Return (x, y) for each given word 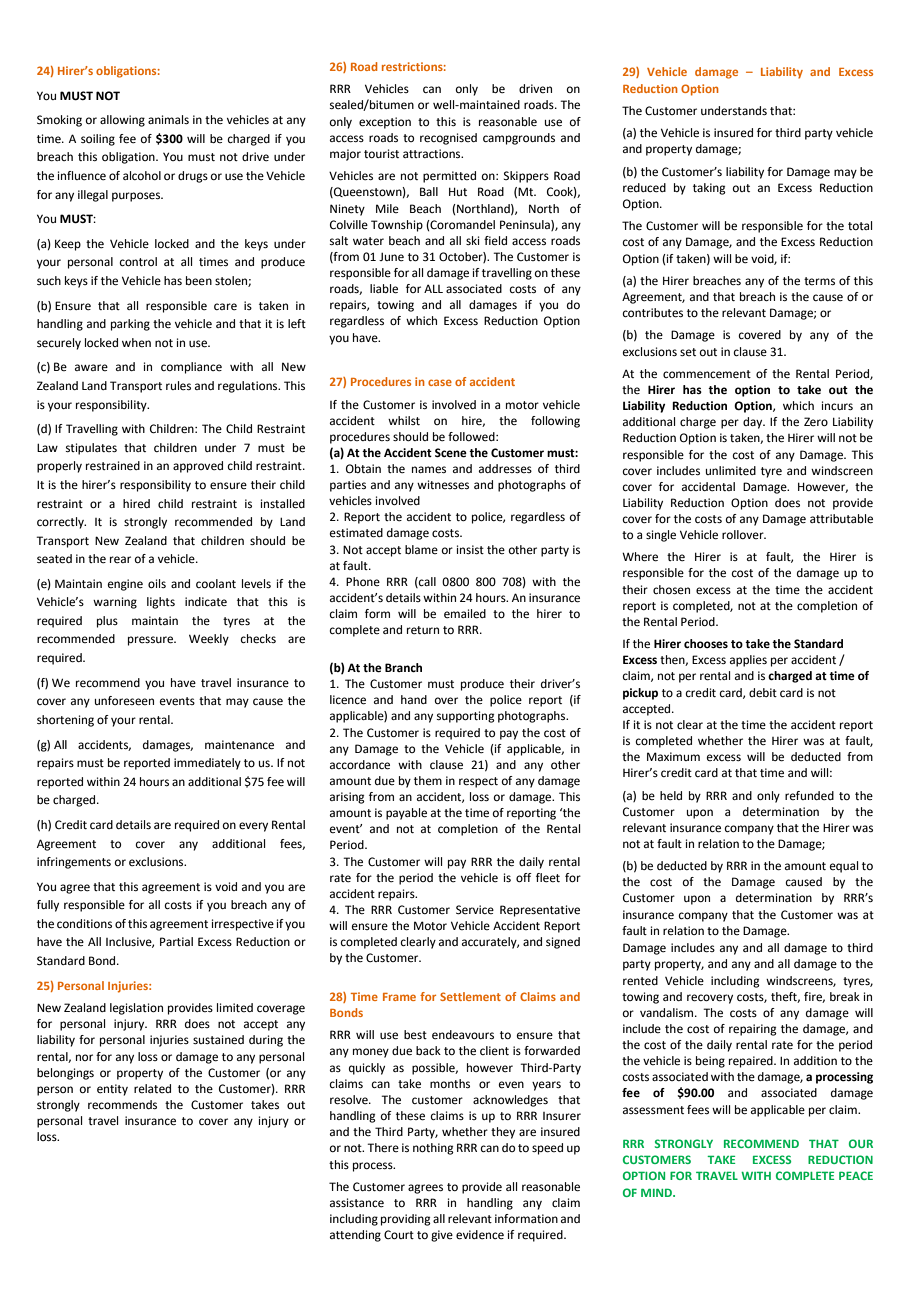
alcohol (142, 175)
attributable (841, 519)
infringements (74, 863)
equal (844, 867)
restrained (113, 466)
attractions (433, 153)
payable (406, 814)
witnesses (443, 485)
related (152, 1089)
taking (709, 189)
